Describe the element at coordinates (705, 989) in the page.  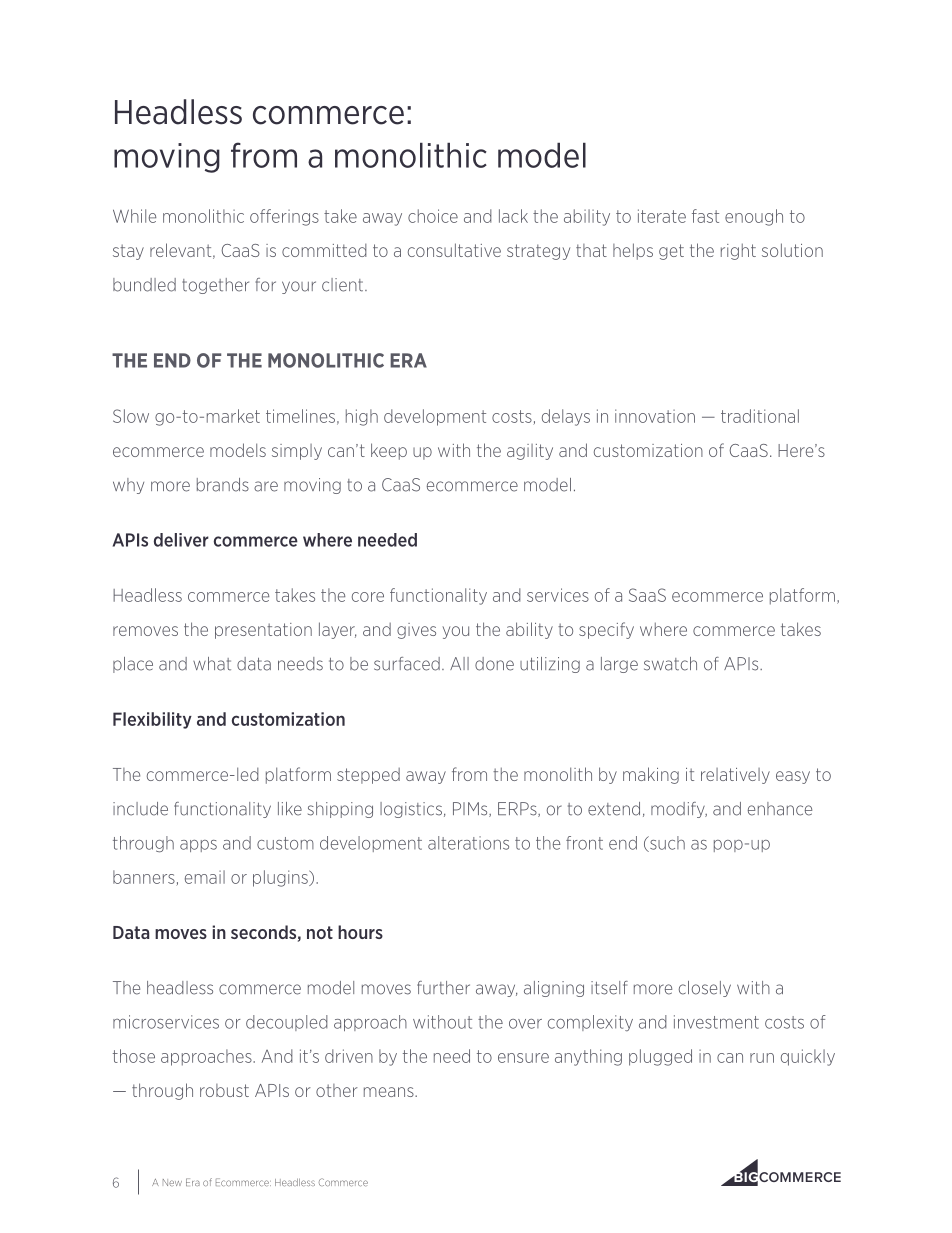
I see `closely` at that location.
